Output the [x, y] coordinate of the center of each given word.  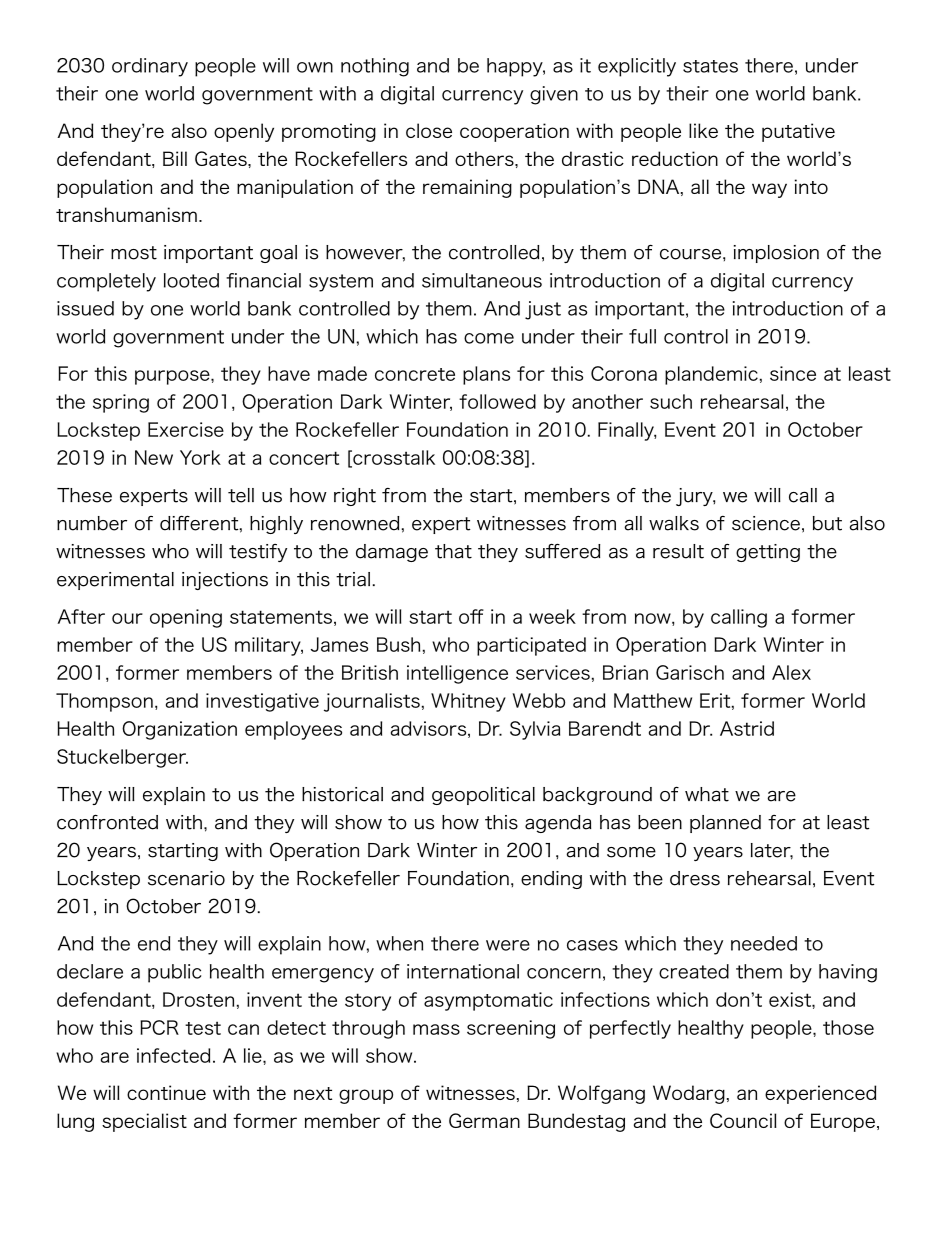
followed [497, 401]
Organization [179, 730]
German [484, 1120]
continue [166, 1092]
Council [743, 1120]
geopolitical [483, 796]
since [793, 373]
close [429, 130]
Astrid [747, 728]
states [710, 66]
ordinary [150, 67]
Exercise [186, 429]
